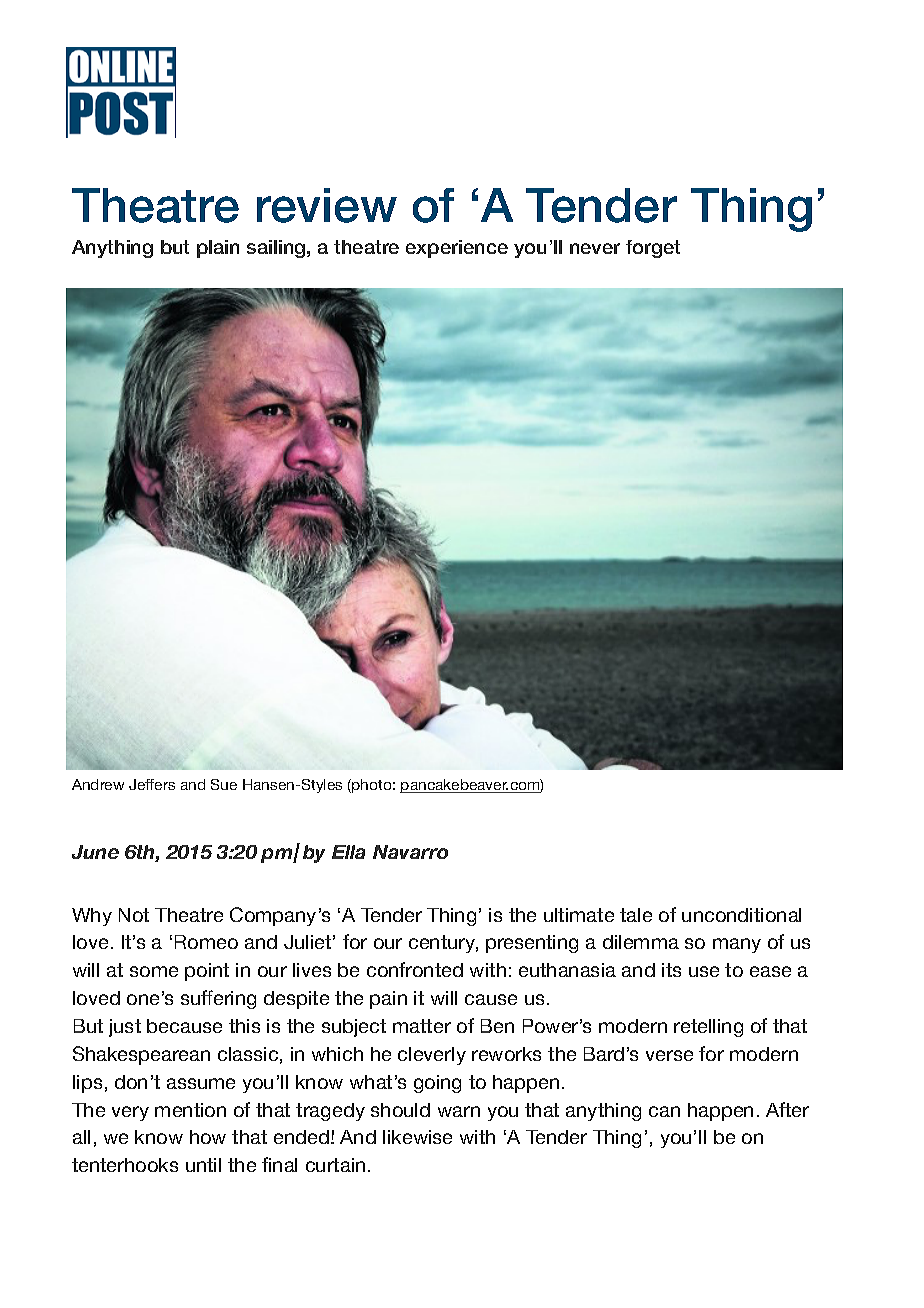 This screenshot has height=1308, width=924. What do you see at coordinates (224, 784) in the screenshot?
I see `Sue` at bounding box center [224, 784].
